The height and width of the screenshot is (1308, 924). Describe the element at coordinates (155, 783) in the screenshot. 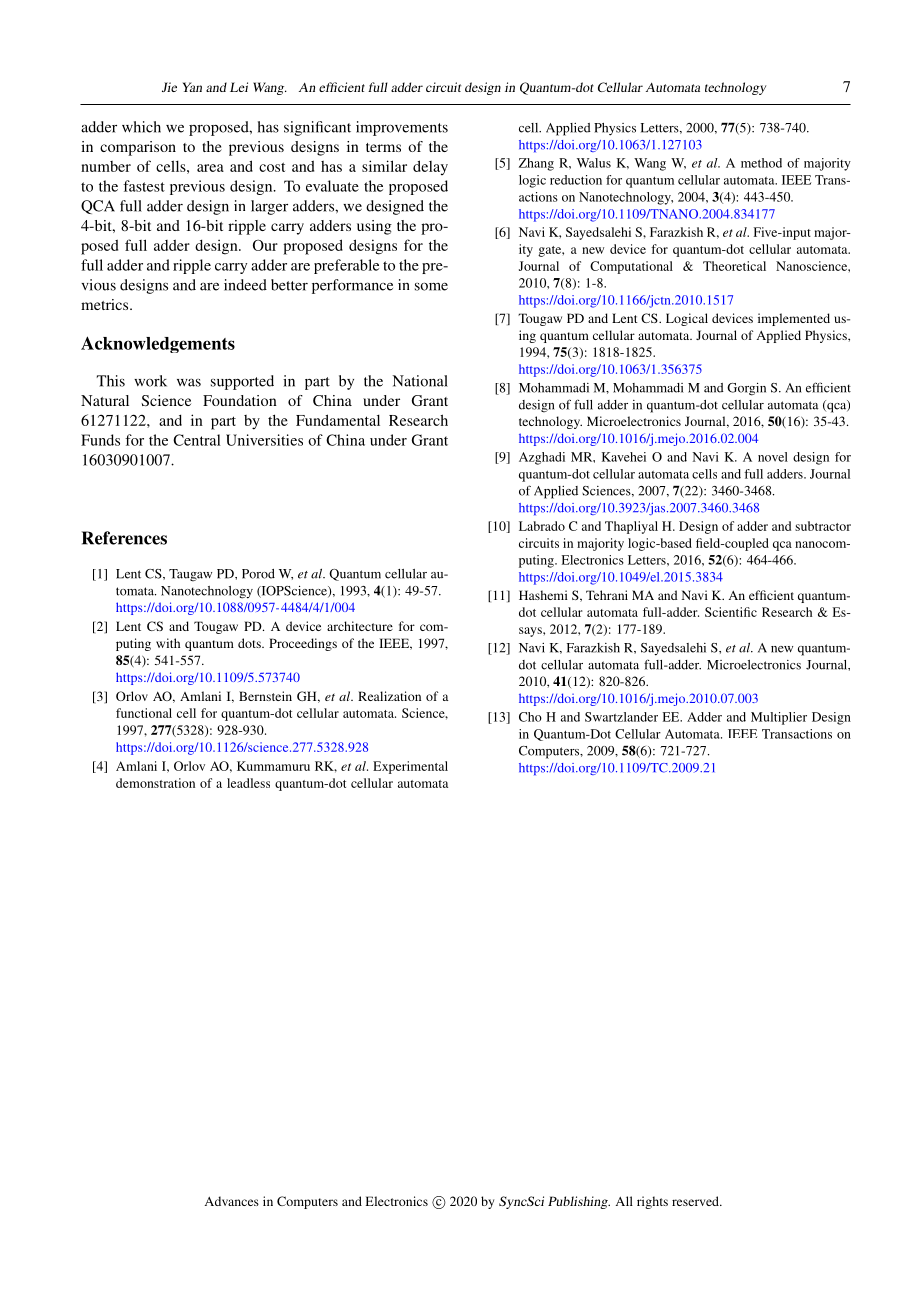

I see `demonstration` at that location.
